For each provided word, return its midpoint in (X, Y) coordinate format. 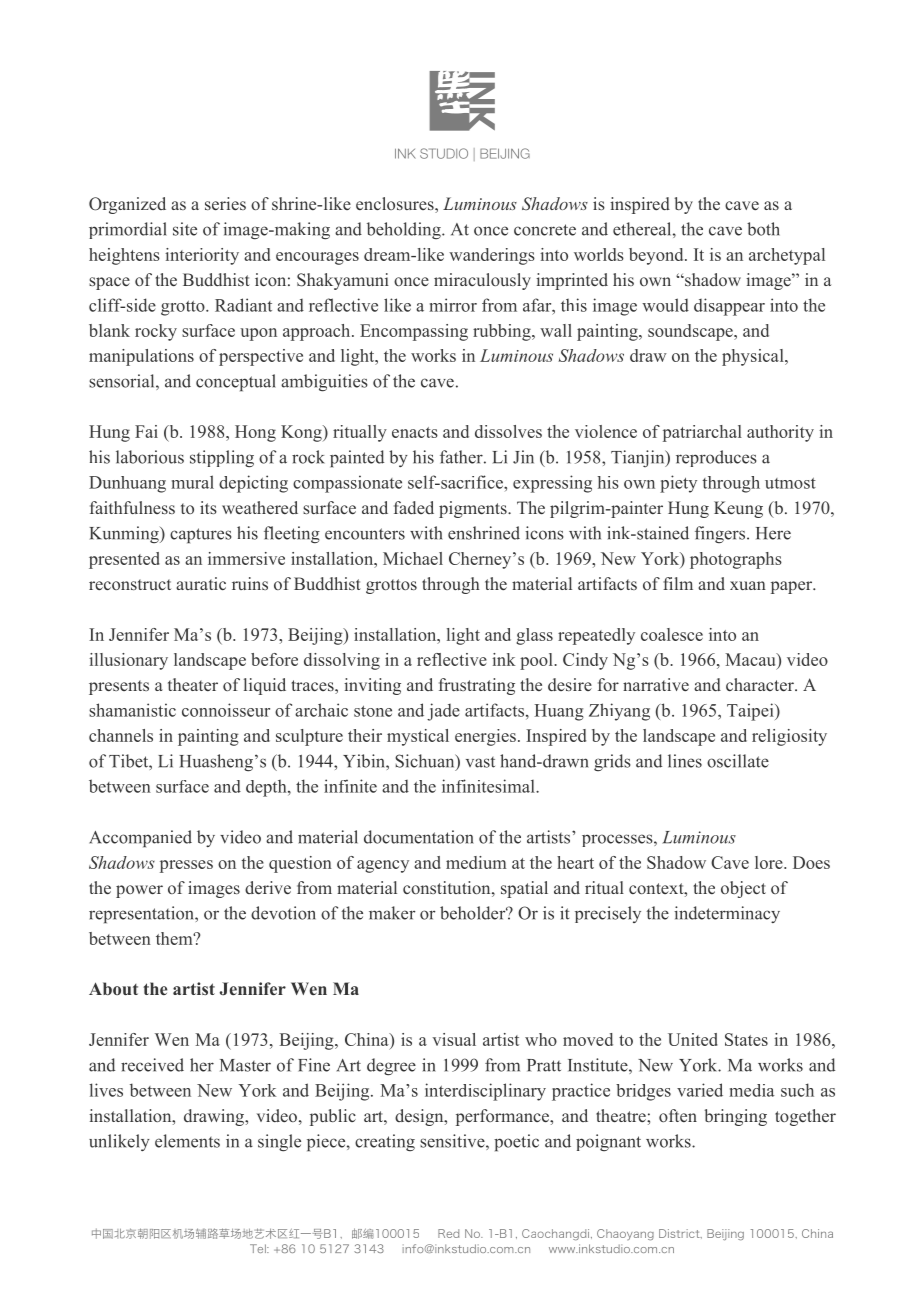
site (185, 229)
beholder (474, 913)
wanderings (492, 256)
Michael (413, 558)
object (743, 889)
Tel (259, 1248)
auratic (201, 583)
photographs (736, 560)
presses (186, 866)
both (763, 229)
